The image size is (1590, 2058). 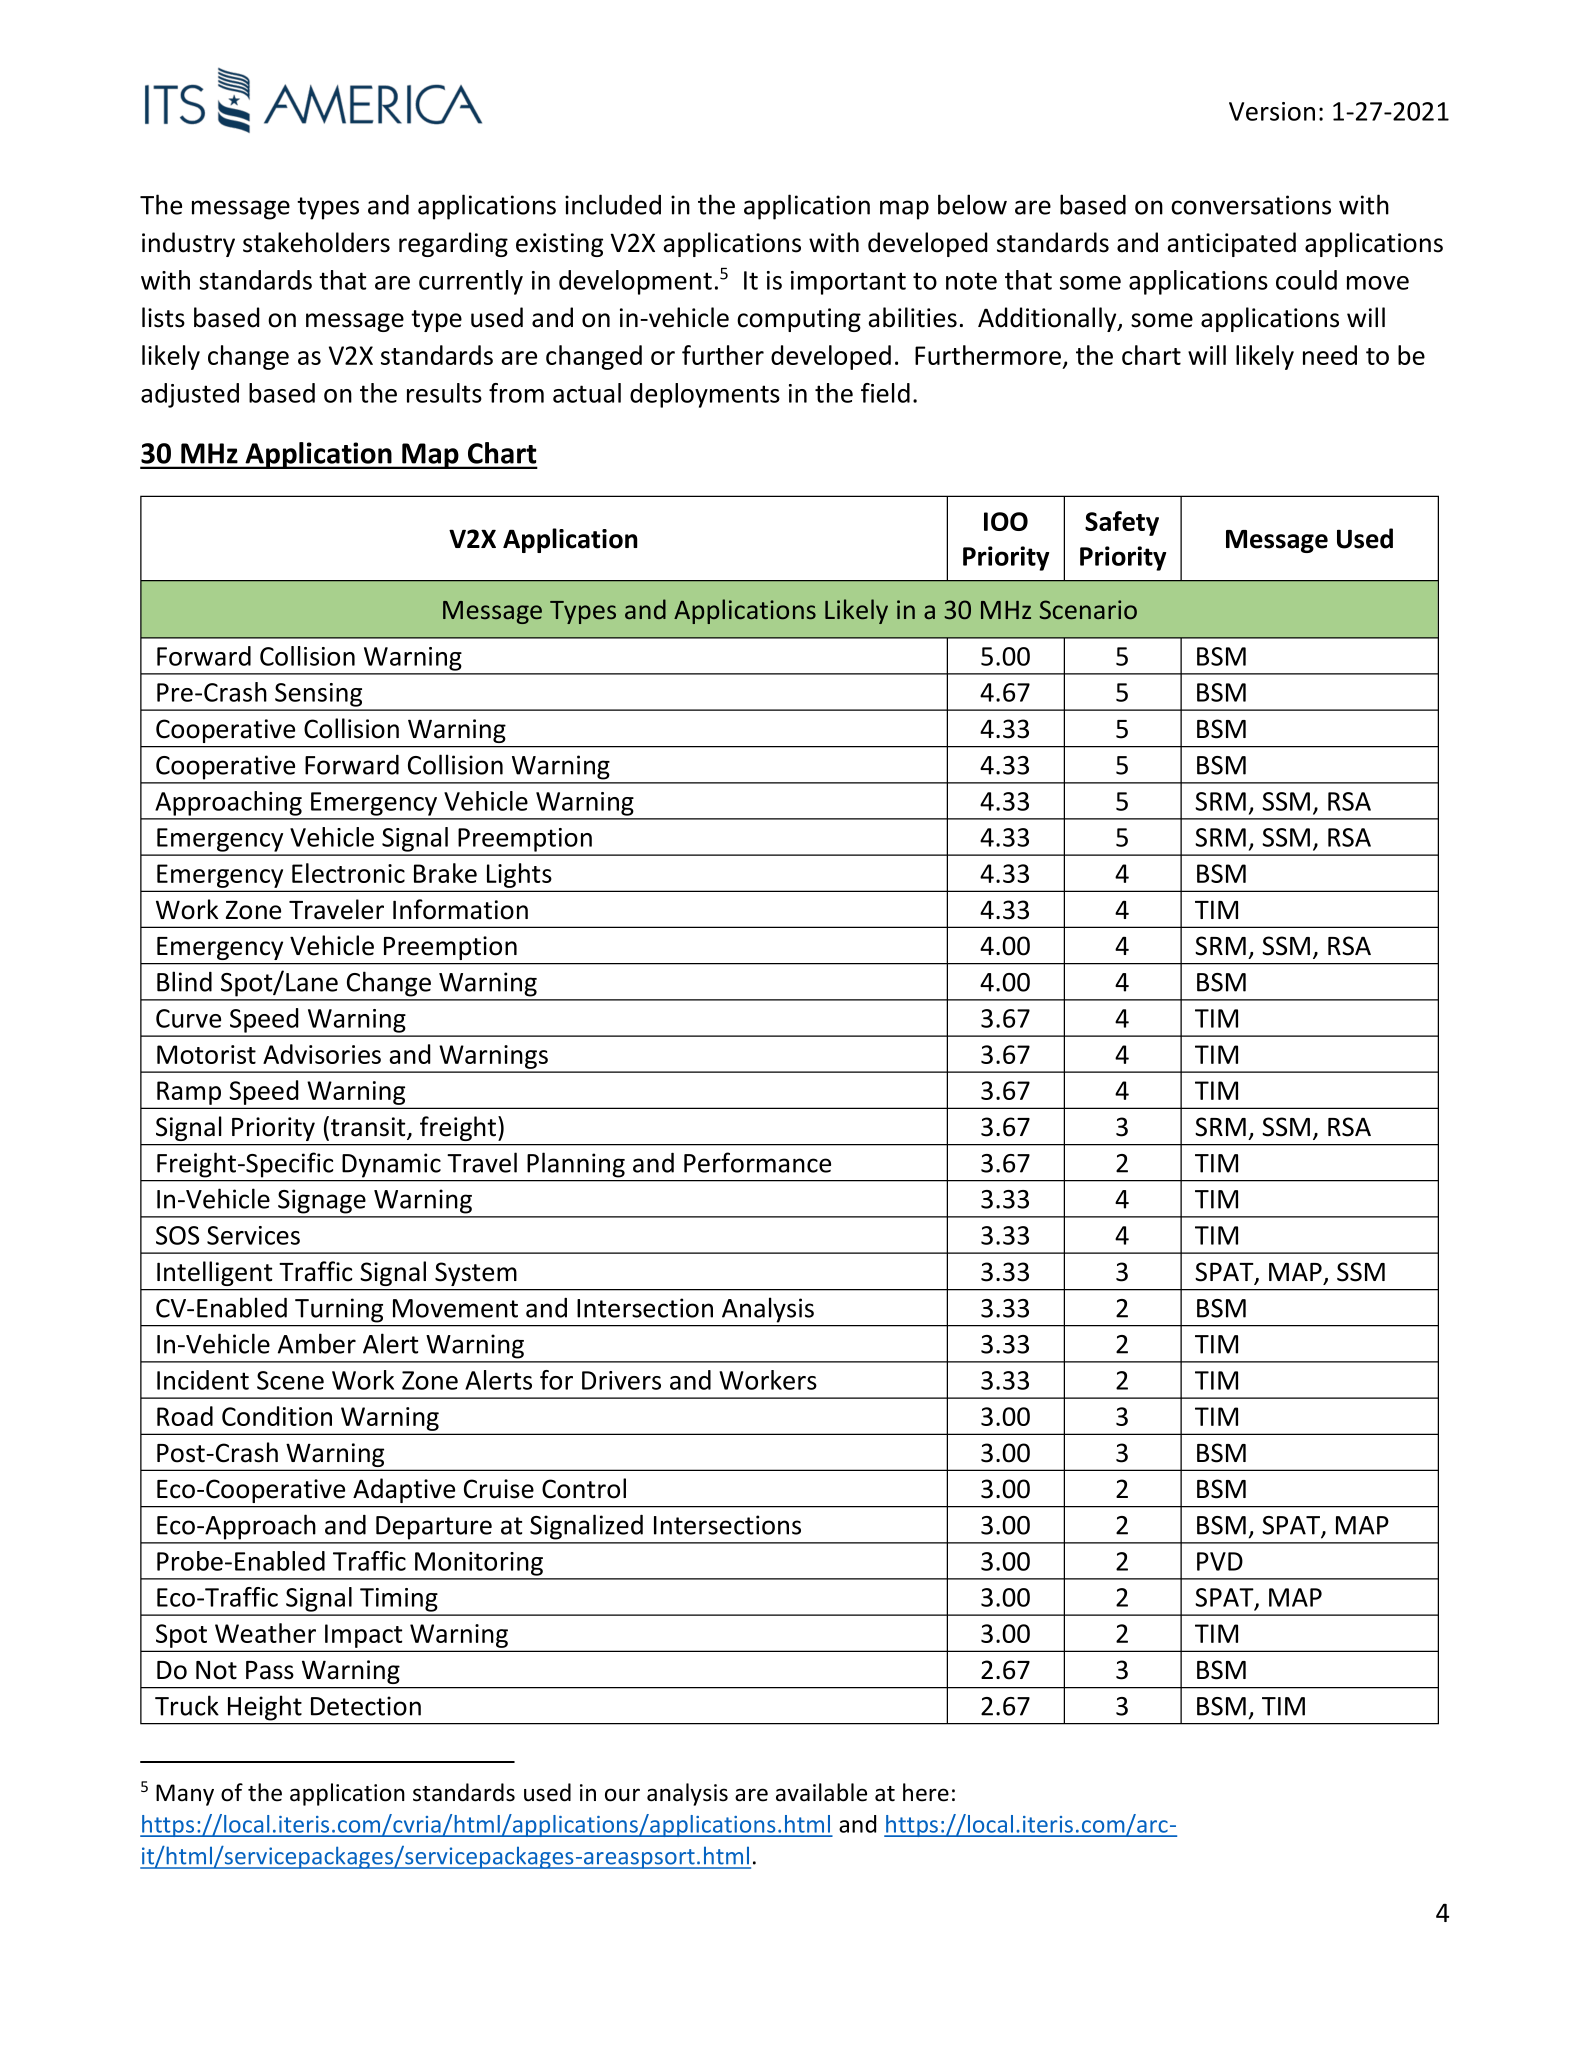 I want to click on stakeholders, so click(x=316, y=242).
